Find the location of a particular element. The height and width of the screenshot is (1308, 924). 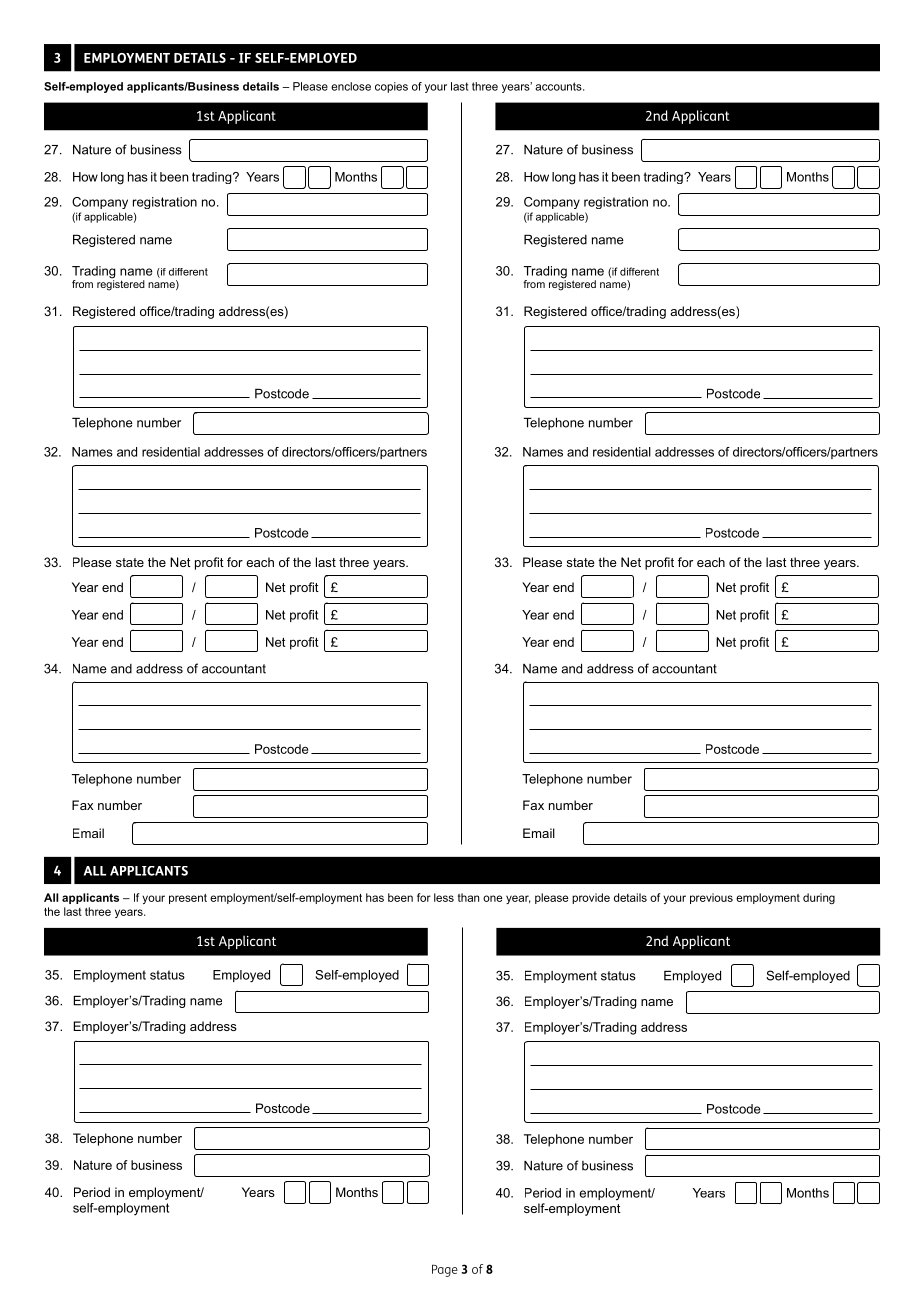

provide is located at coordinates (591, 898).
